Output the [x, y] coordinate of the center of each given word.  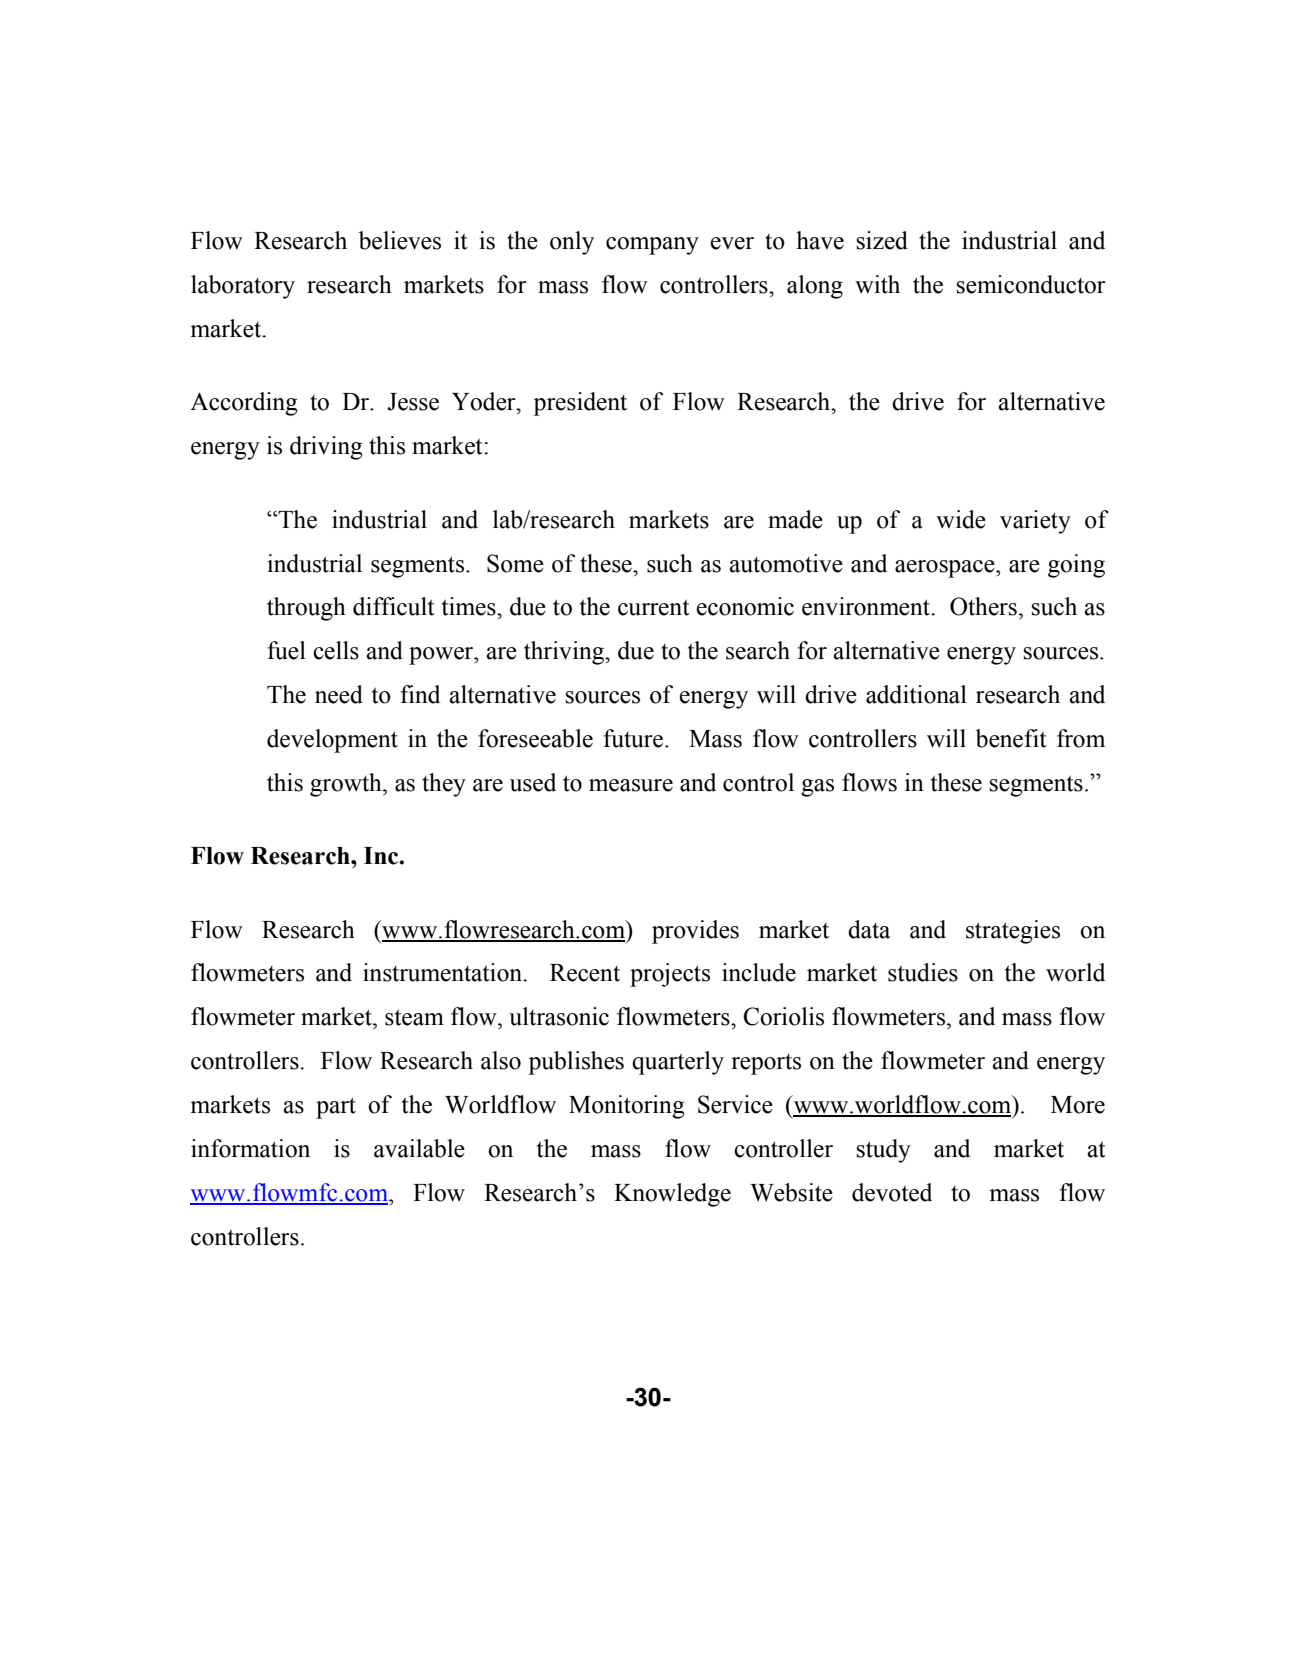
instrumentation [444, 972]
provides [695, 932]
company [652, 246]
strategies [1013, 932]
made [795, 519]
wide [961, 519]
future [633, 738]
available [419, 1148]
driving [326, 448]
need [339, 694]
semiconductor [1031, 284]
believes [400, 240]
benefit [1011, 738]
